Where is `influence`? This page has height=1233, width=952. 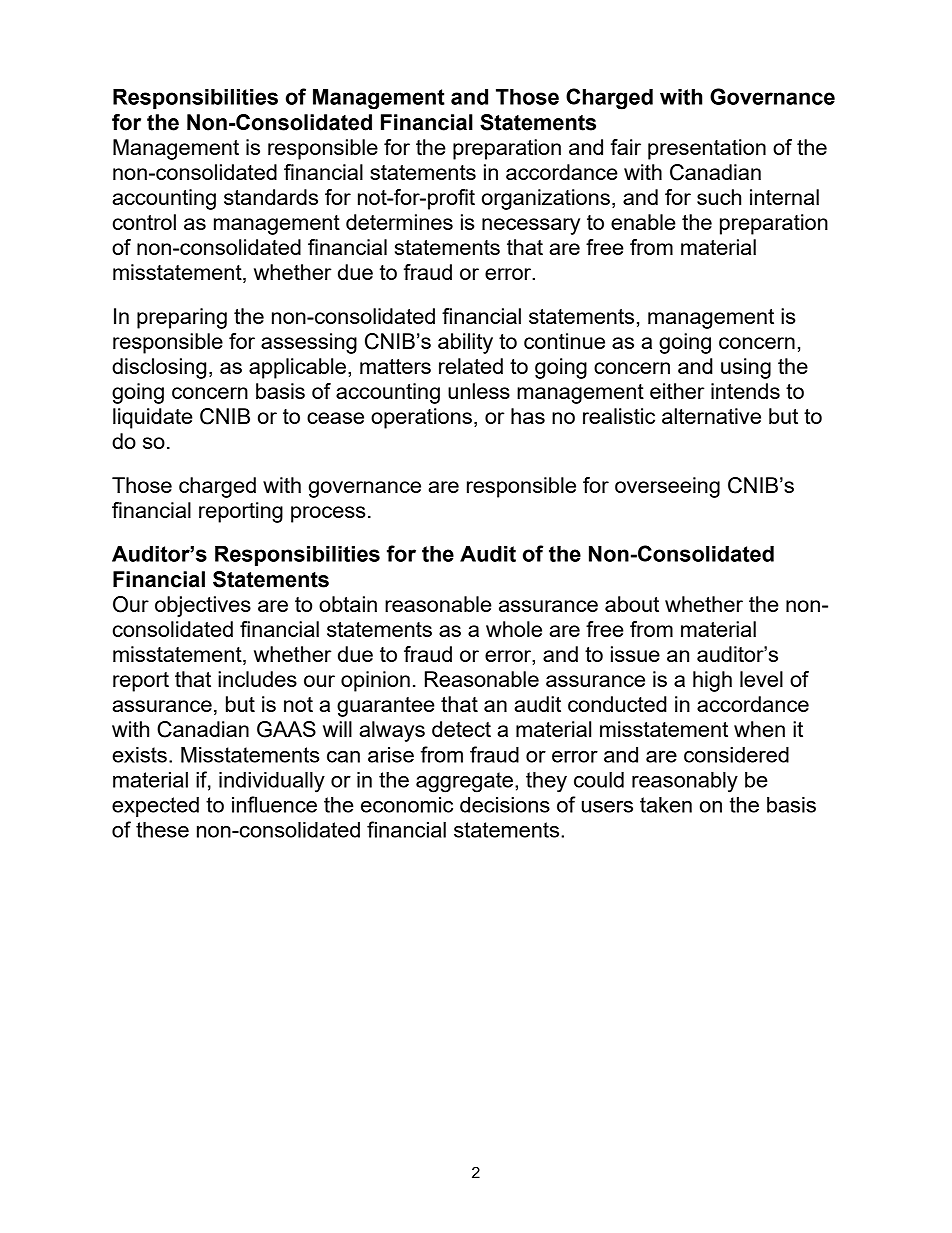 influence is located at coordinates (274, 804).
